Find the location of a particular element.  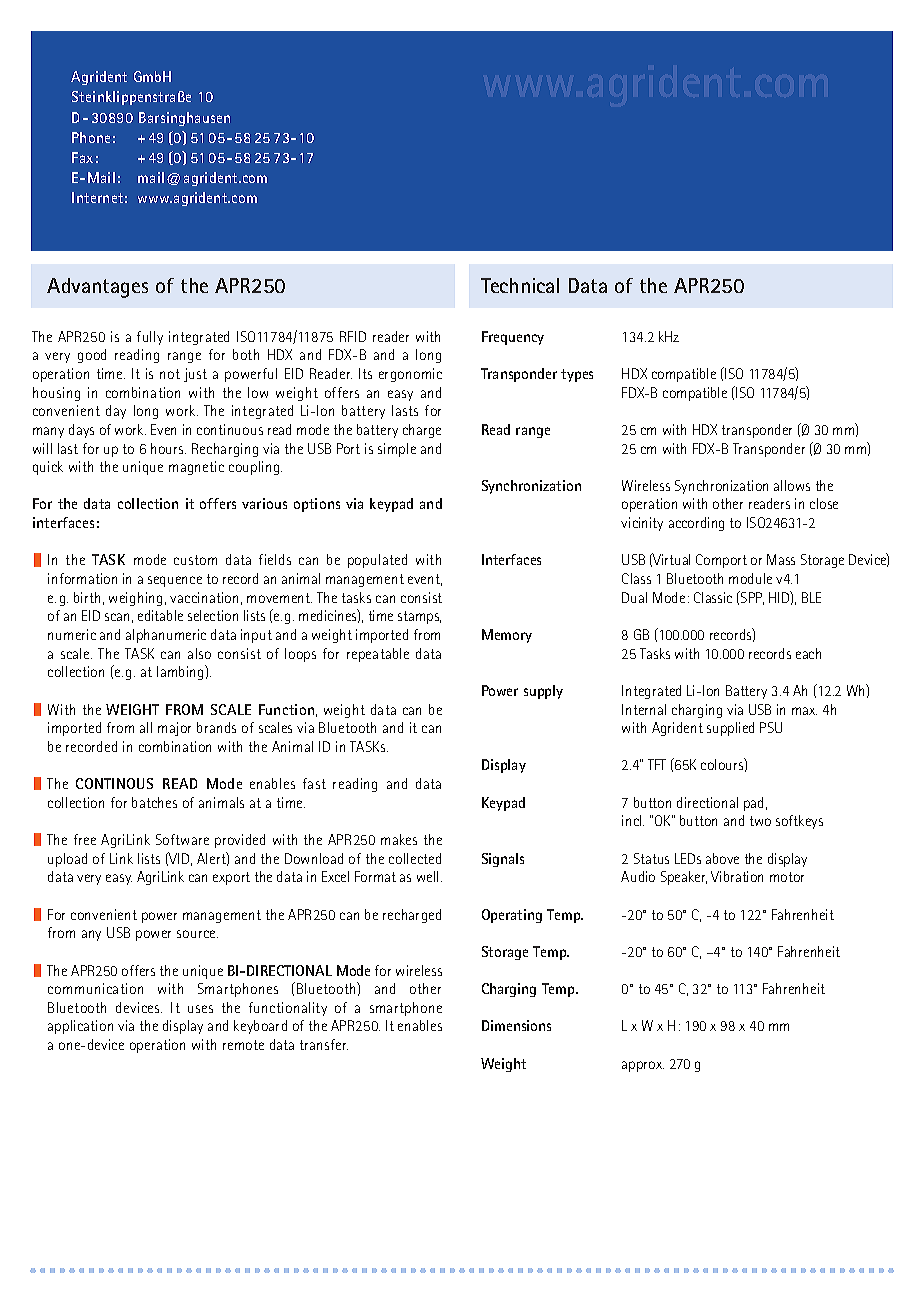

scan is located at coordinates (117, 617).
